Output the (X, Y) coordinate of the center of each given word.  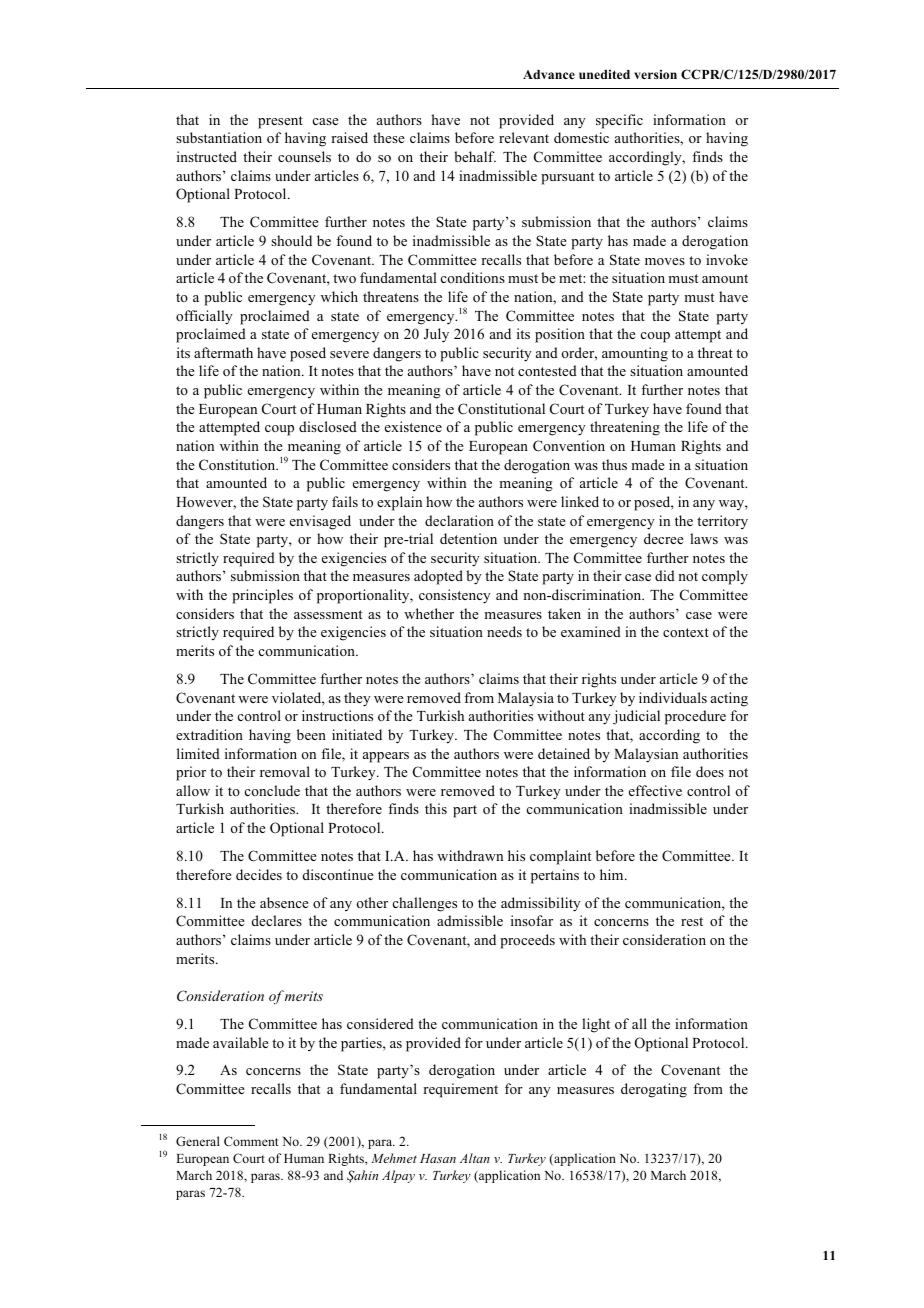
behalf (475, 156)
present (280, 122)
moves (665, 261)
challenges (425, 904)
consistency (455, 596)
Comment (251, 1141)
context (686, 632)
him (613, 874)
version (655, 74)
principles (262, 596)
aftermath (223, 352)
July (436, 335)
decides (259, 874)
